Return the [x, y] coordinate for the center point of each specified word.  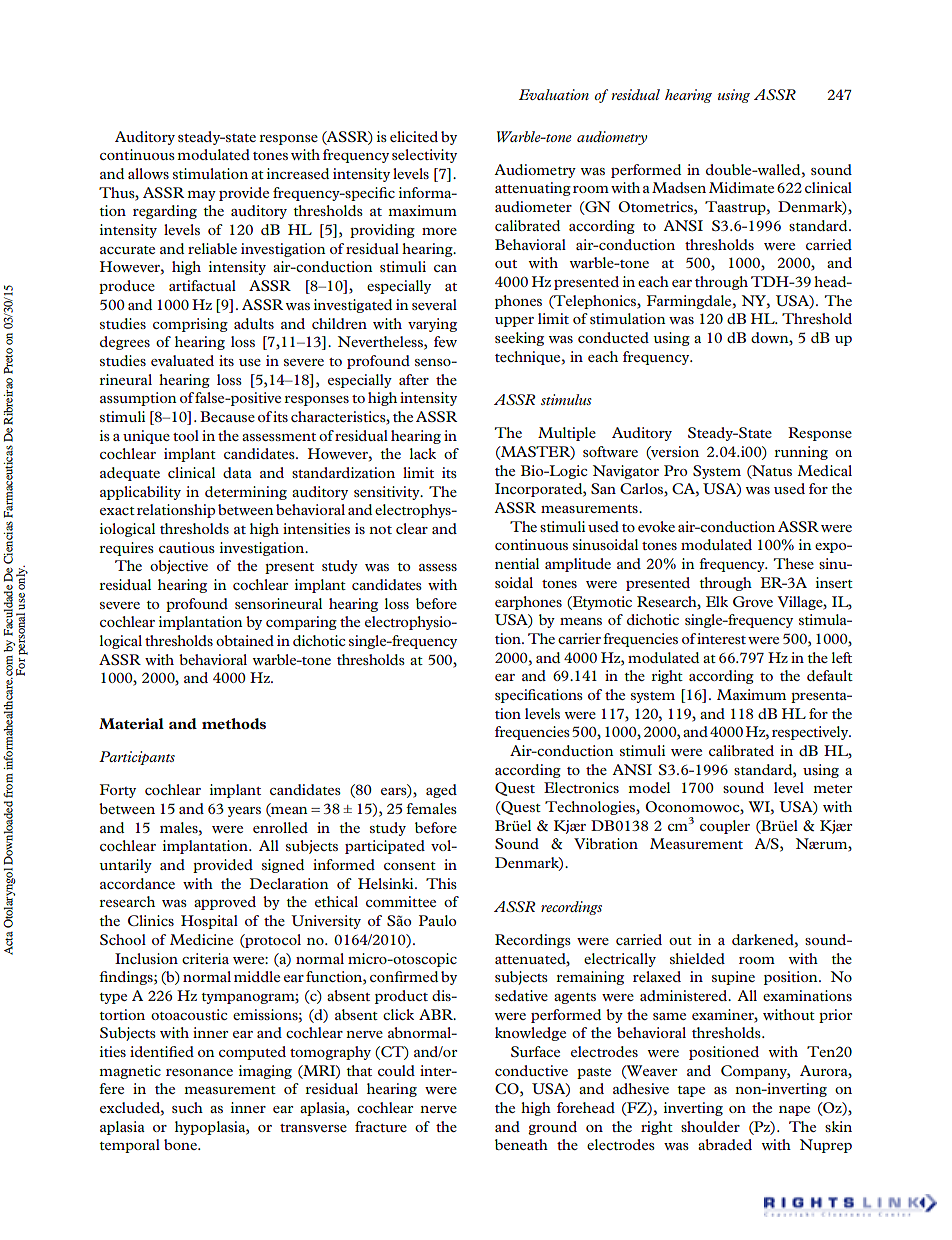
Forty [118, 791]
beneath [521, 1144]
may [201, 196]
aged [441, 791]
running [801, 453]
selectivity [424, 156]
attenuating [533, 189]
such [187, 1107]
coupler [725, 827]
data [237, 472]
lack [423, 453]
